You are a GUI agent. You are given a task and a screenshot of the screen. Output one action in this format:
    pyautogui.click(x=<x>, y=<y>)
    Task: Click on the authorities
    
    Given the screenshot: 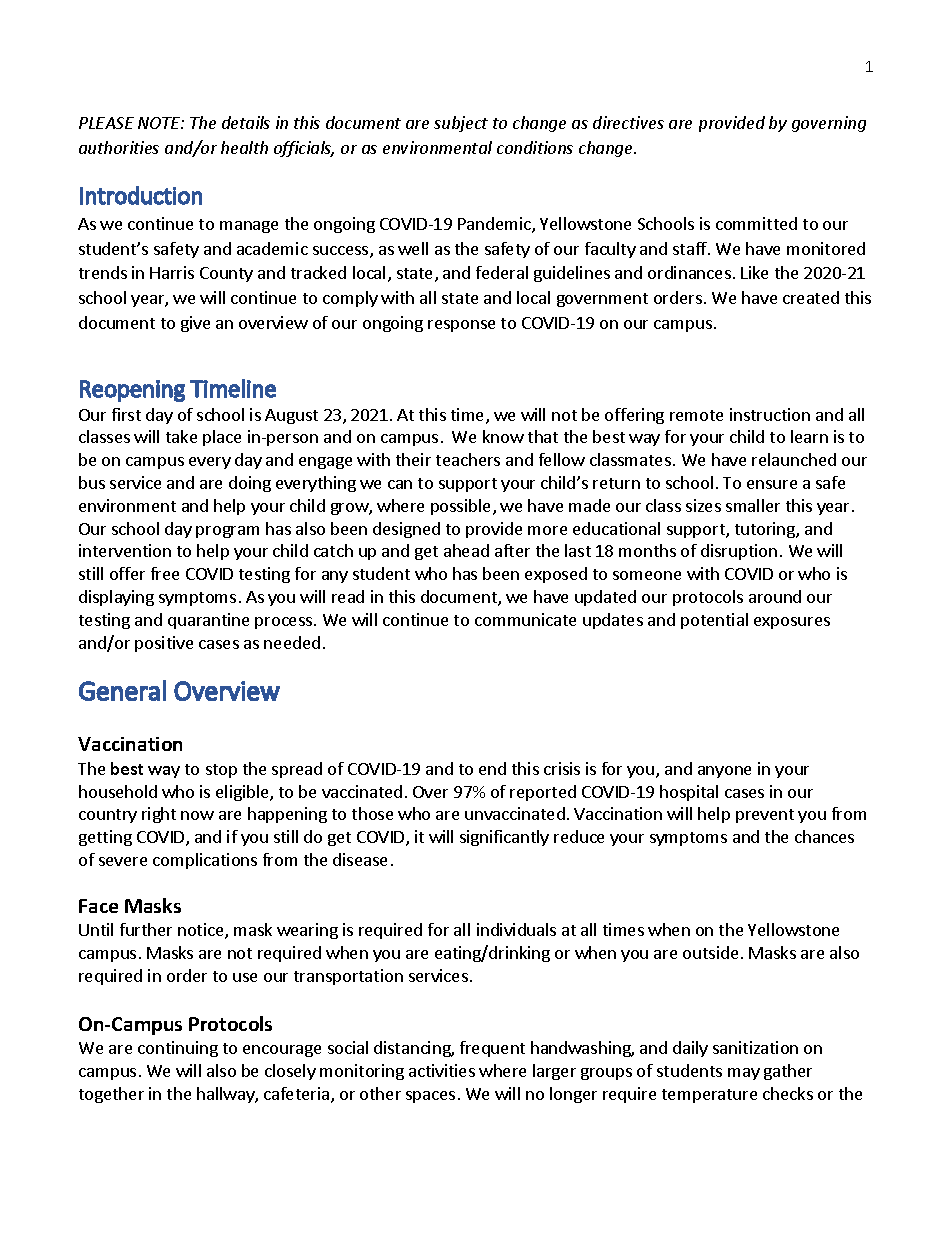 What is the action you would take?
    pyautogui.click(x=119, y=147)
